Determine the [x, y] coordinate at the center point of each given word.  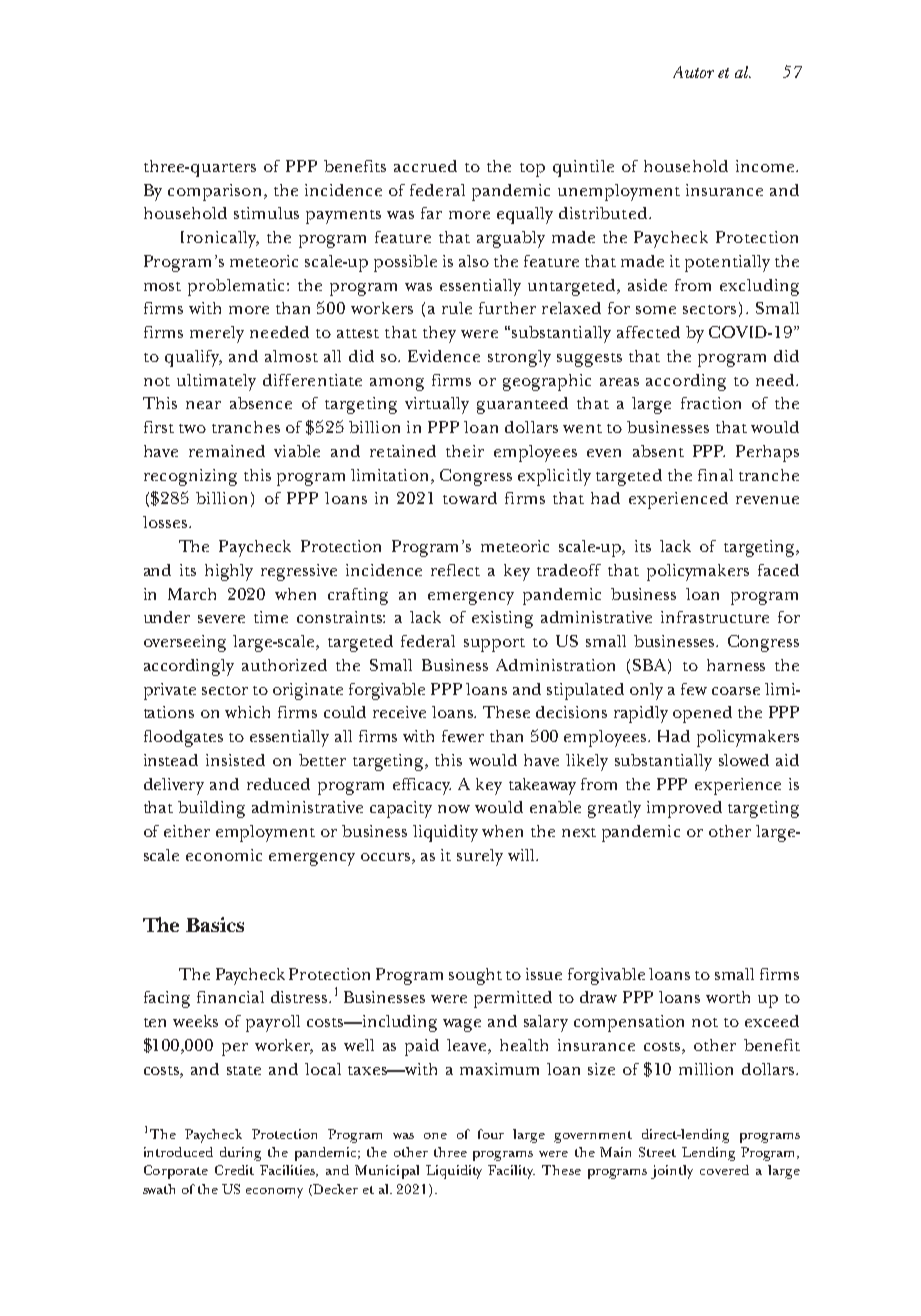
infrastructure [715, 617]
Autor [693, 72]
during [240, 1154]
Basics [215, 924]
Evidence [444, 356]
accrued [425, 166]
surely [480, 857]
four [491, 1134]
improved [684, 809]
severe [221, 619]
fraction [711, 403]
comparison [214, 192]
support [494, 645]
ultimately [216, 382]
